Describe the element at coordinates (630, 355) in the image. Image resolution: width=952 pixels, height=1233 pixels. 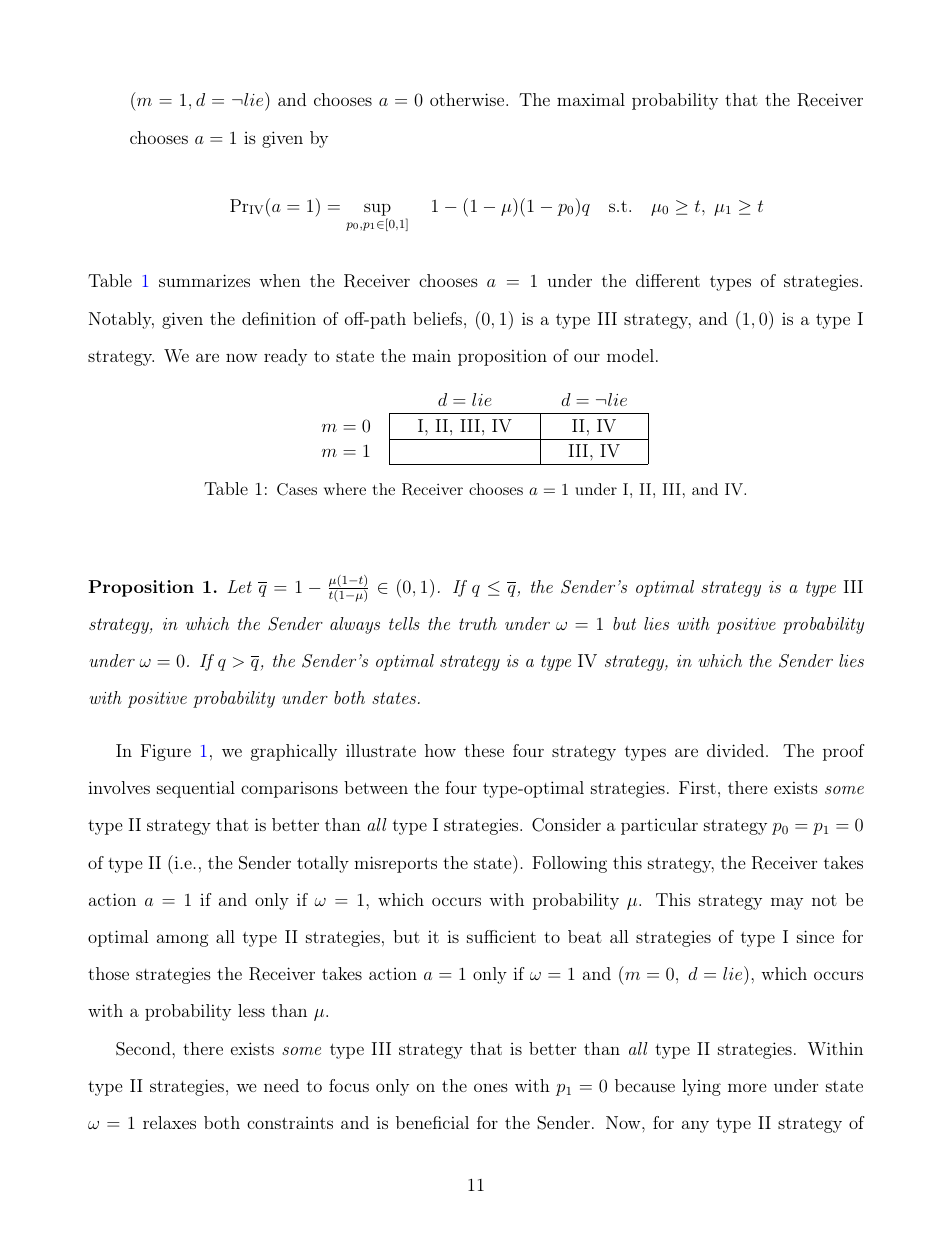
I see `model` at that location.
